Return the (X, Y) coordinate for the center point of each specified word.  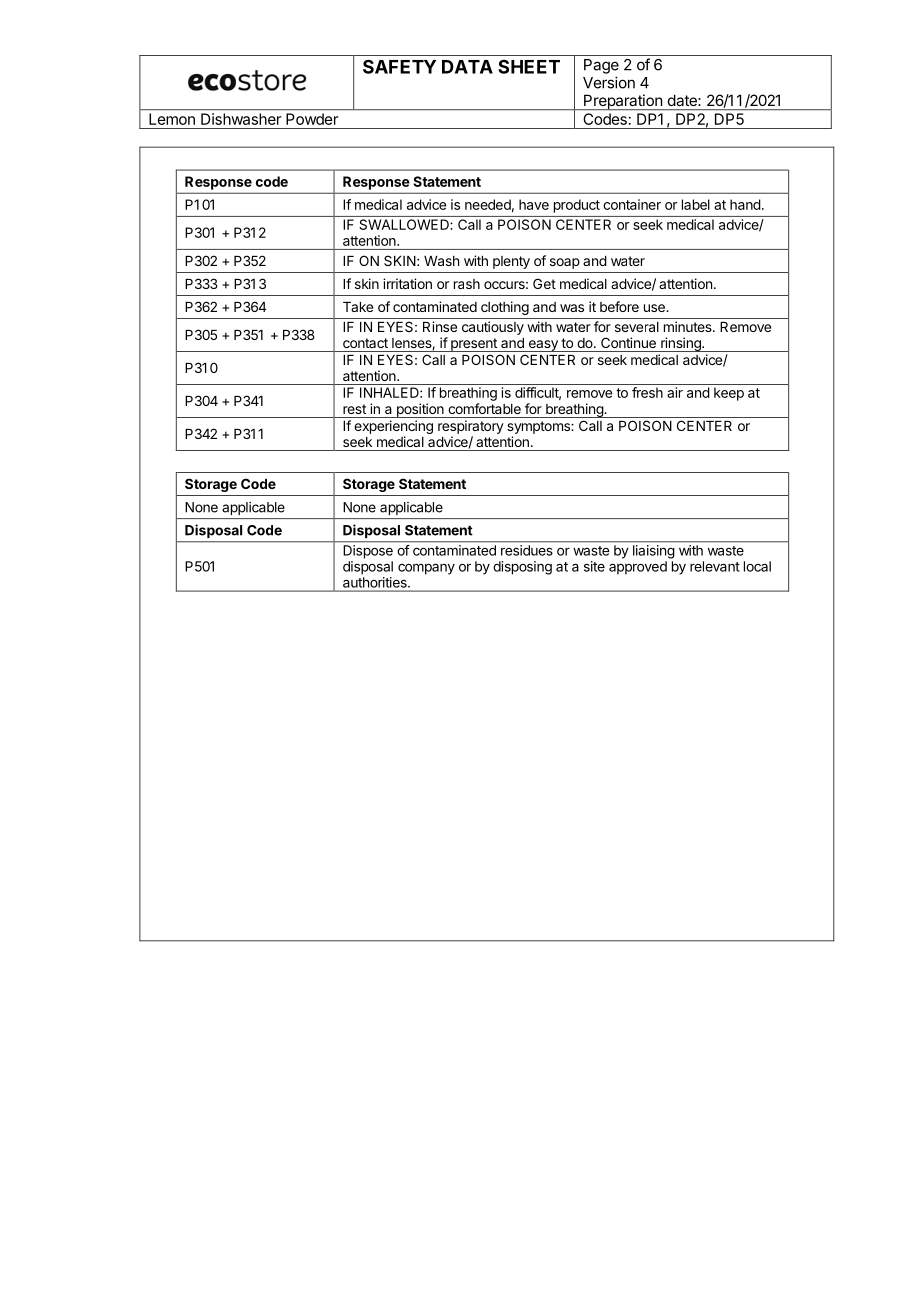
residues (527, 550)
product (577, 206)
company (426, 569)
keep (729, 394)
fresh (647, 392)
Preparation (623, 102)
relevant (715, 566)
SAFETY (399, 66)
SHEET (529, 67)
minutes (689, 326)
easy (543, 346)
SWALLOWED (405, 224)
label (696, 204)
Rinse (440, 326)
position (420, 410)
